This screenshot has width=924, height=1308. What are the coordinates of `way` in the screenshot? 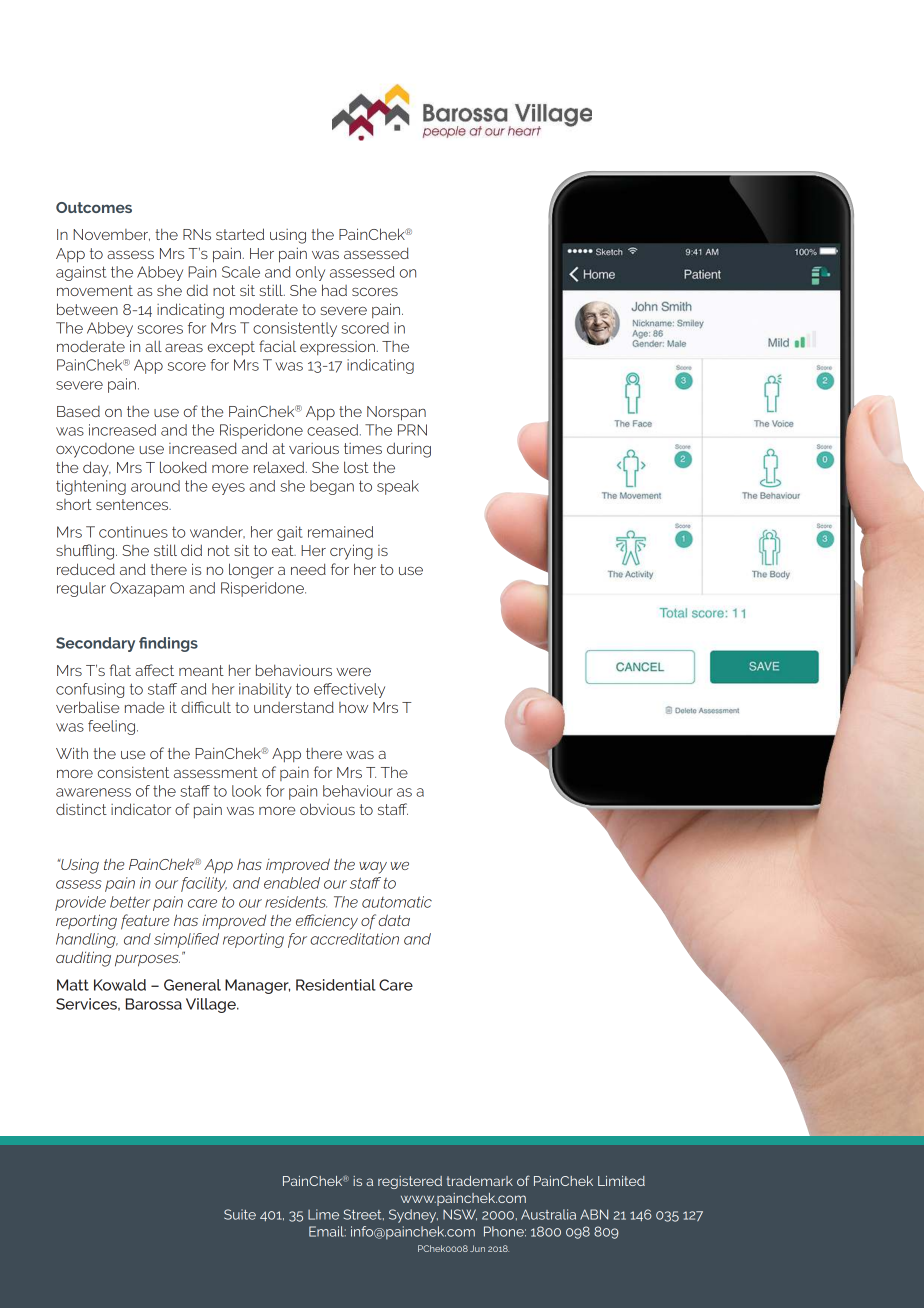 It's located at (373, 868).
